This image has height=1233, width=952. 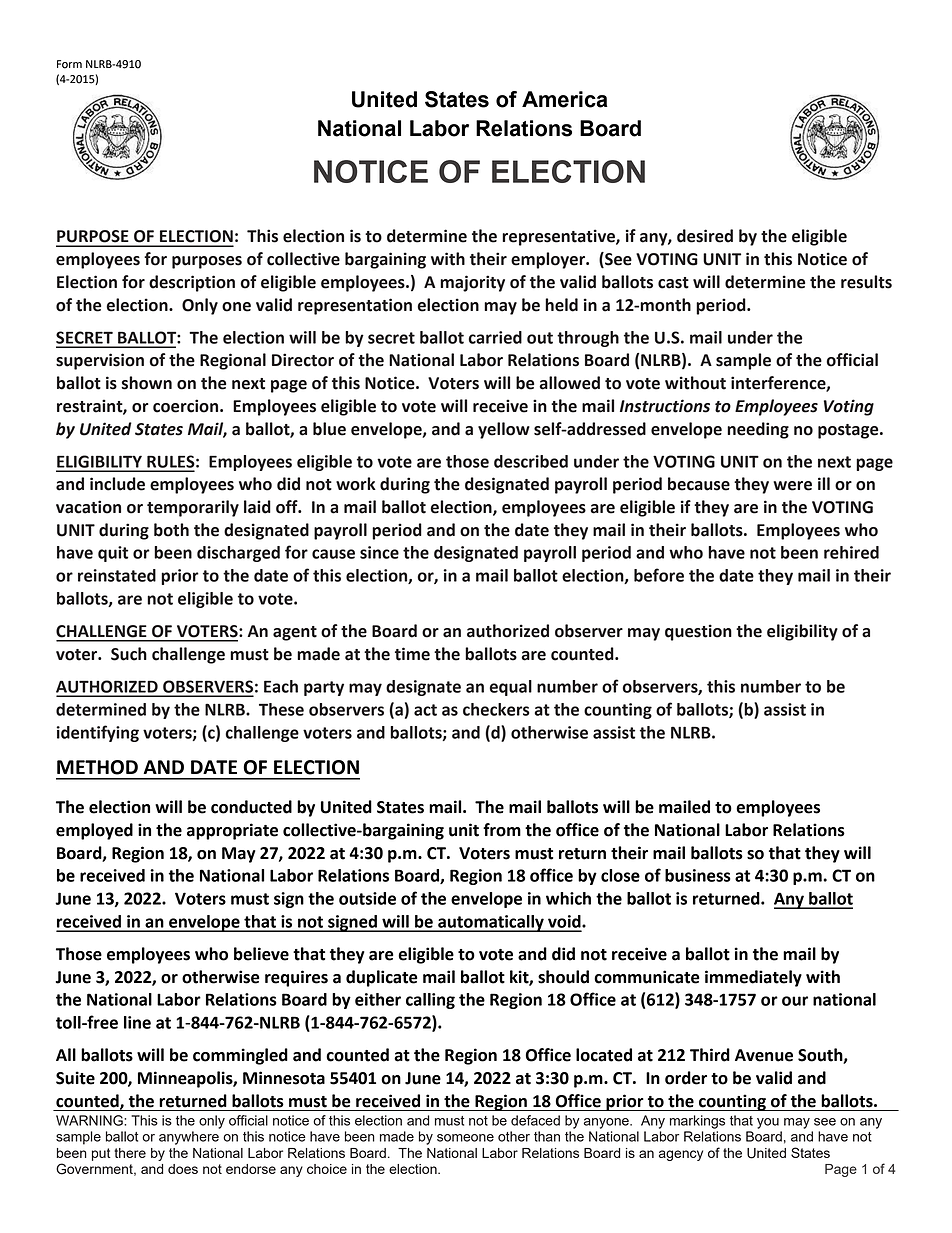 I want to click on both, so click(x=171, y=530).
